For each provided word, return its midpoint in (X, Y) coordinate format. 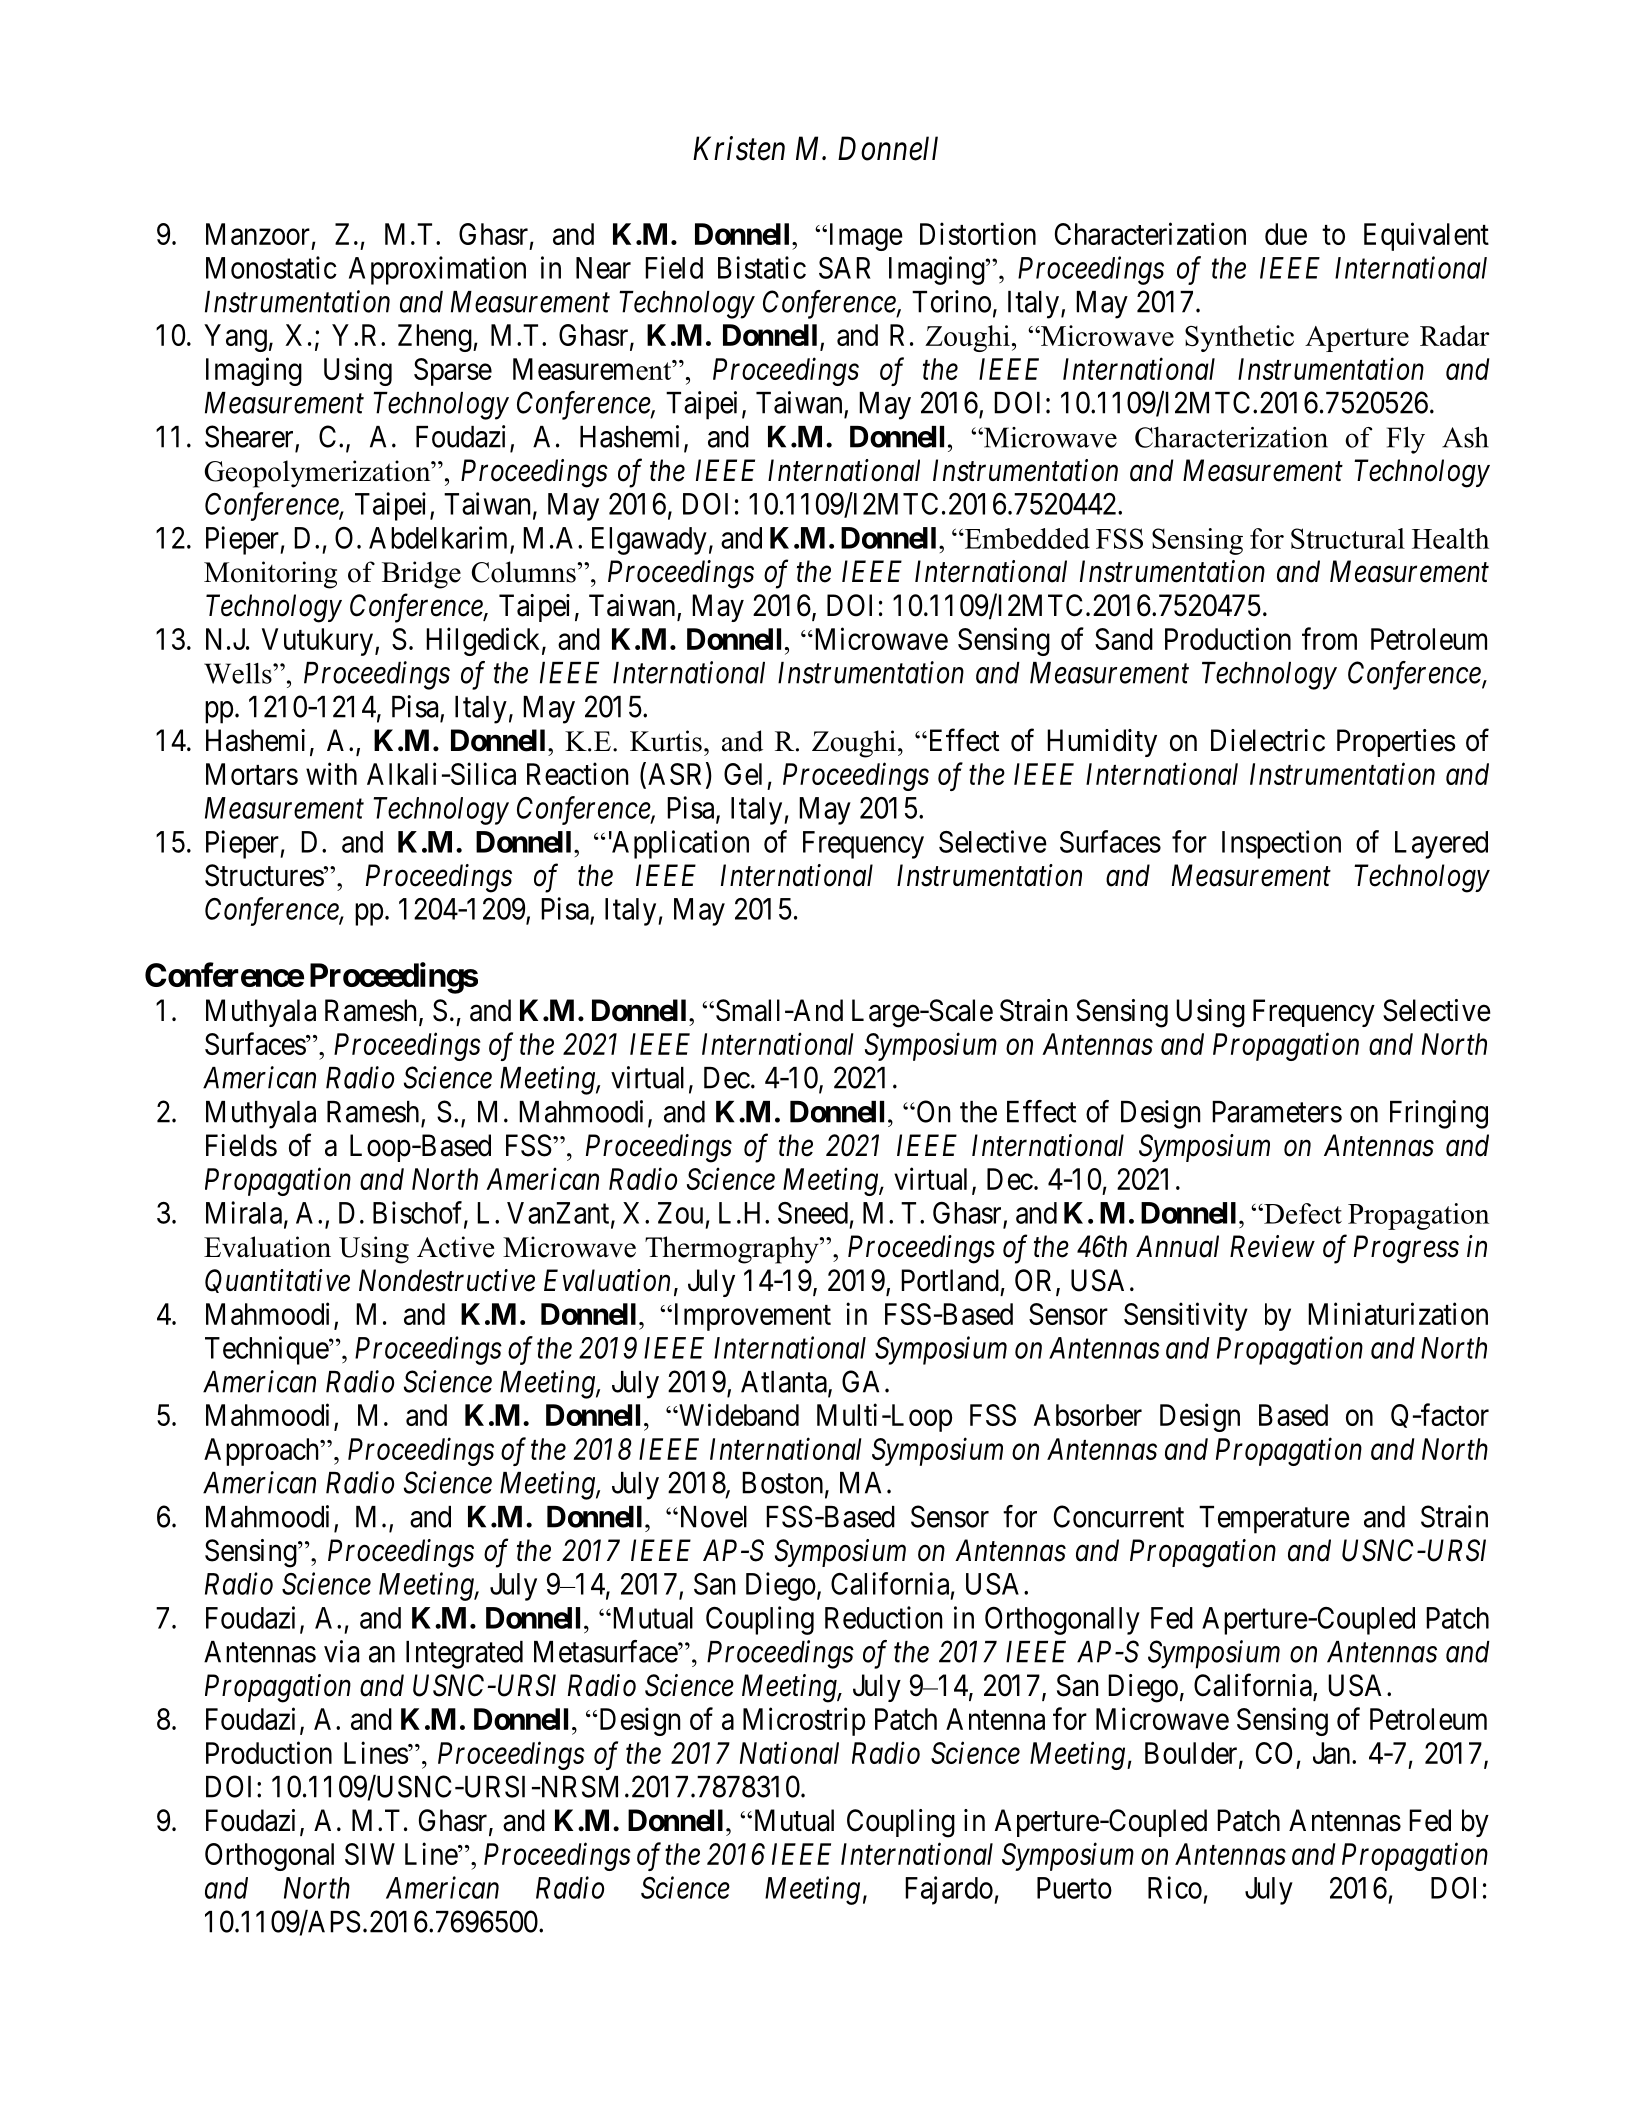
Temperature (1274, 1520)
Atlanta (785, 1383)
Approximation (437, 270)
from (1329, 638)
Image (864, 237)
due (1286, 234)
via (341, 1651)
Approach (263, 1452)
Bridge (421, 575)
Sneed (813, 1213)
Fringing (1439, 1114)
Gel (743, 774)
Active (455, 1247)
